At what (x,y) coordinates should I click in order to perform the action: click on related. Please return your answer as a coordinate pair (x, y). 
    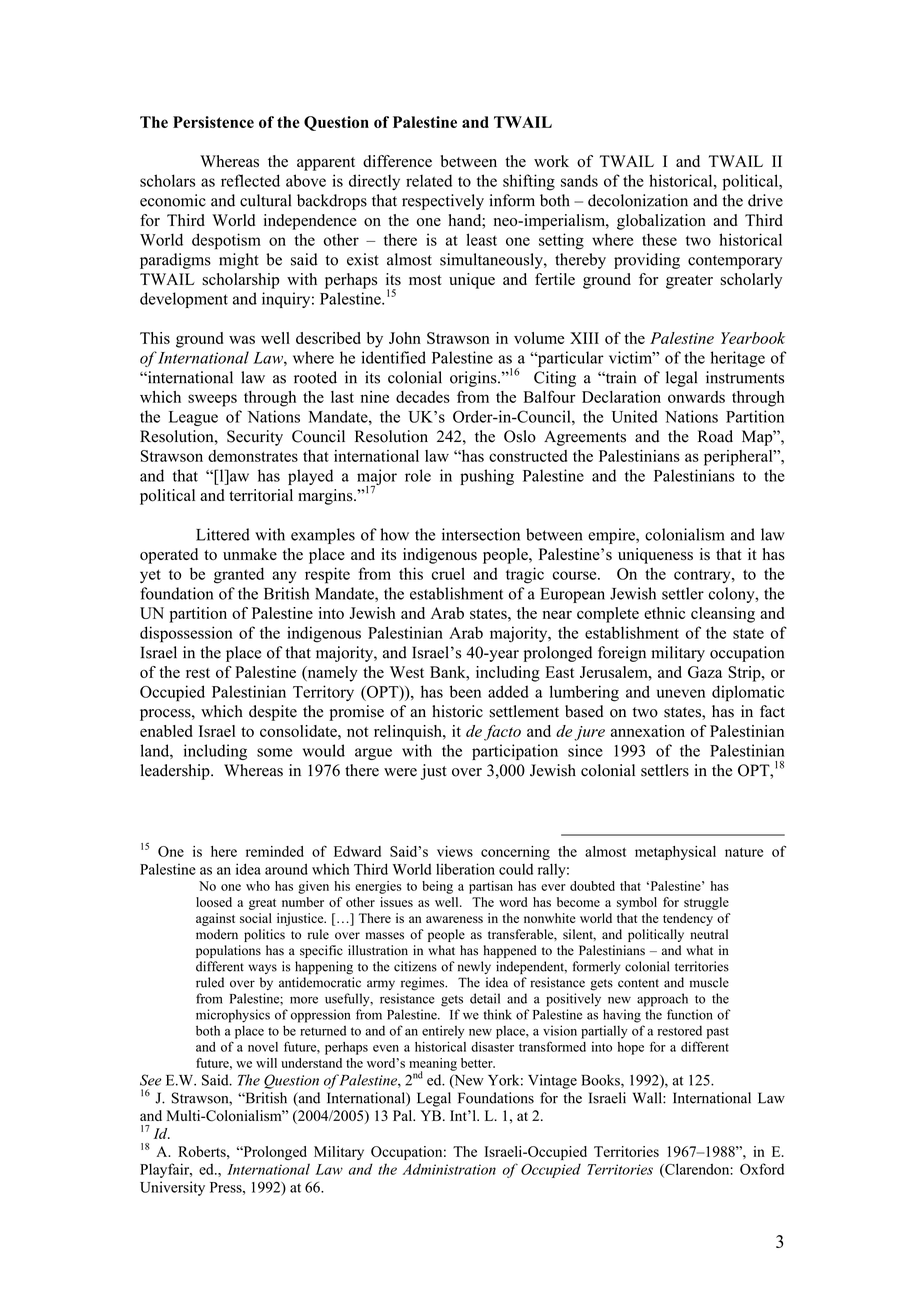
    Looking at the image, I should click on (429, 180).
